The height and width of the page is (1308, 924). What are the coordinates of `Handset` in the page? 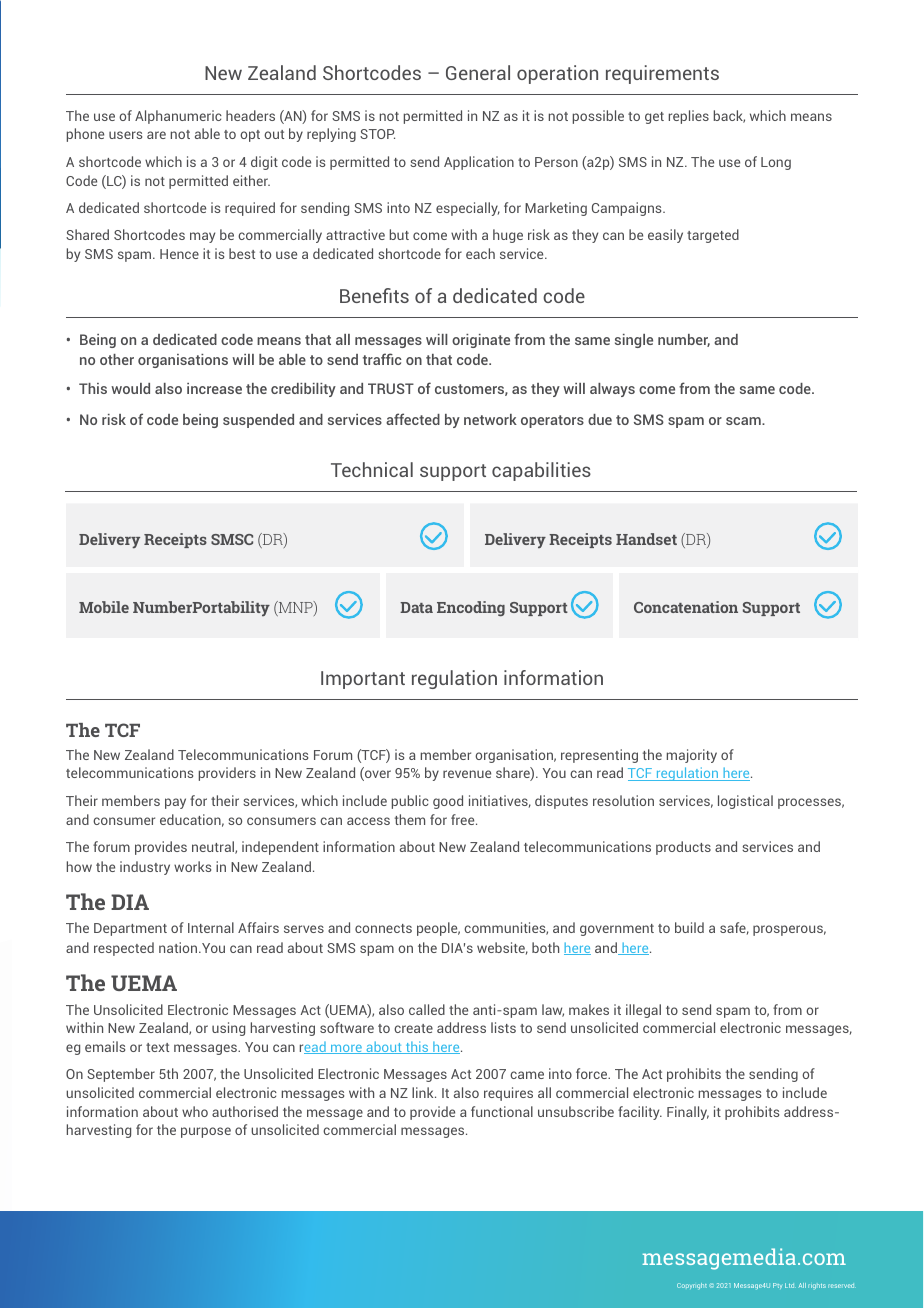 It's located at (646, 539).
